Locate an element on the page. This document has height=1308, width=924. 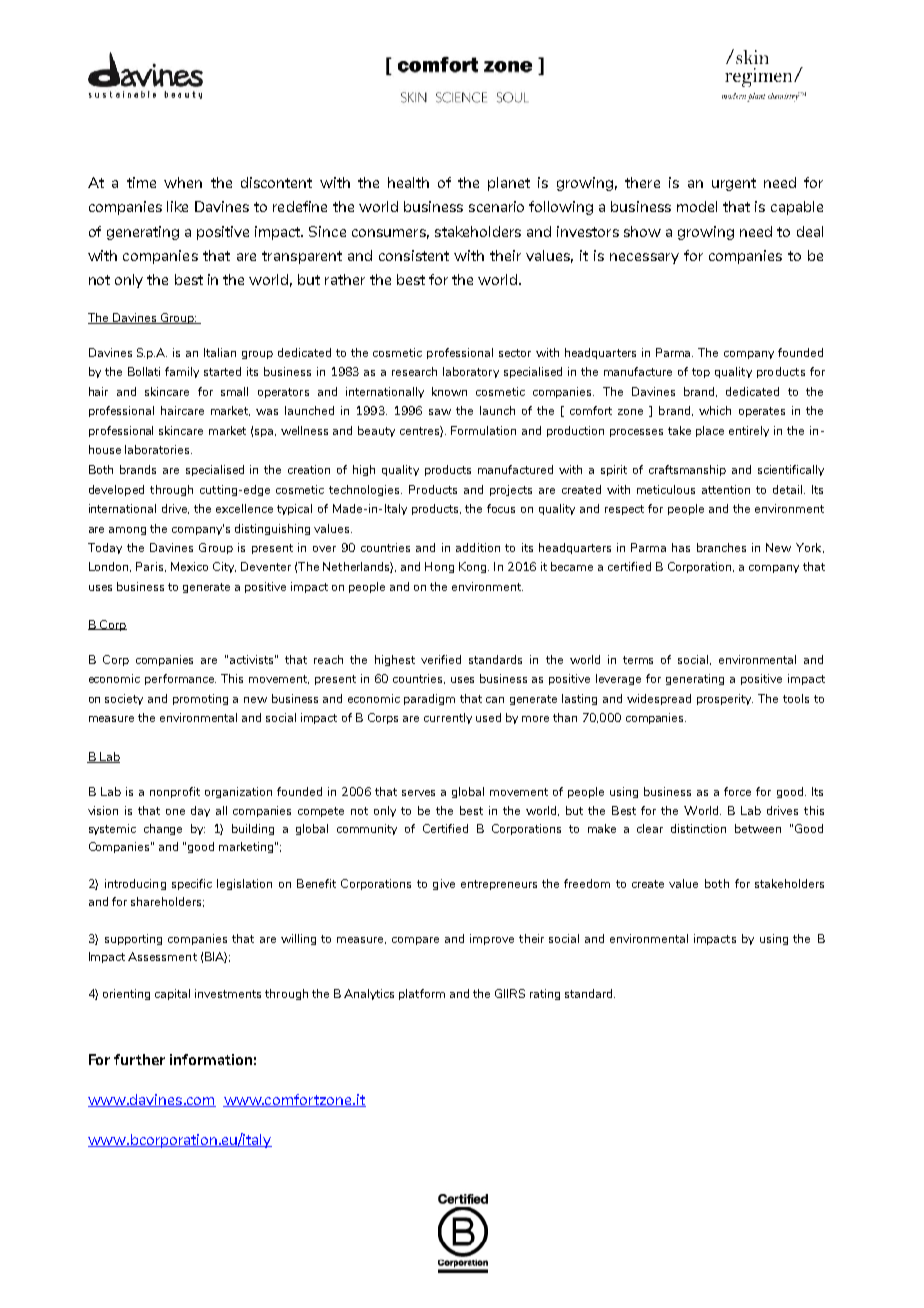
model is located at coordinates (697, 206).
